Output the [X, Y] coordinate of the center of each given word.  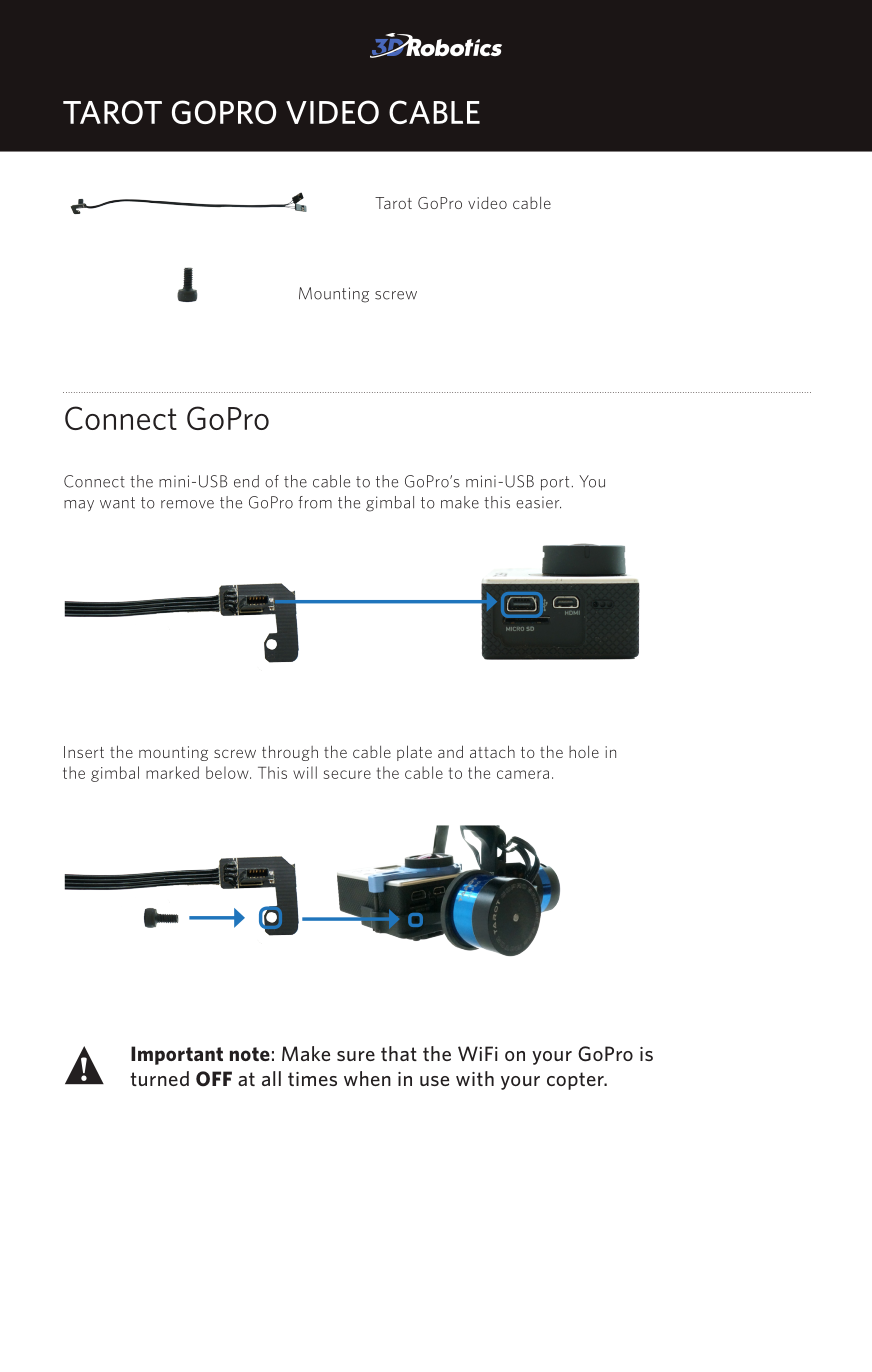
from [315, 502]
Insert [84, 752]
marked [172, 772]
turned [159, 1078]
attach [492, 751]
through [290, 753]
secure [347, 774]
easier [538, 502]
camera [523, 774]
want [117, 503]
